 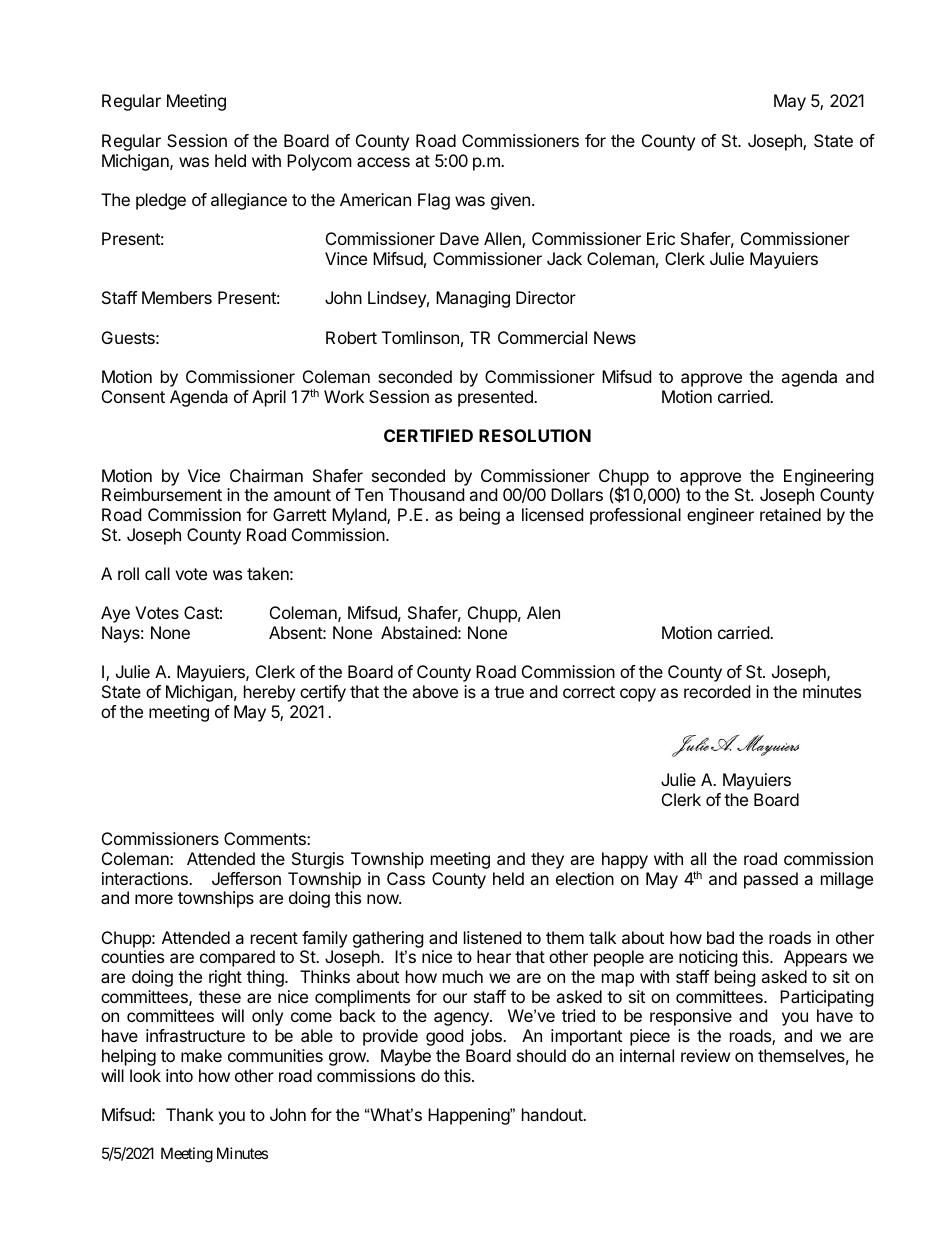 I want to click on passed, so click(x=771, y=880).
